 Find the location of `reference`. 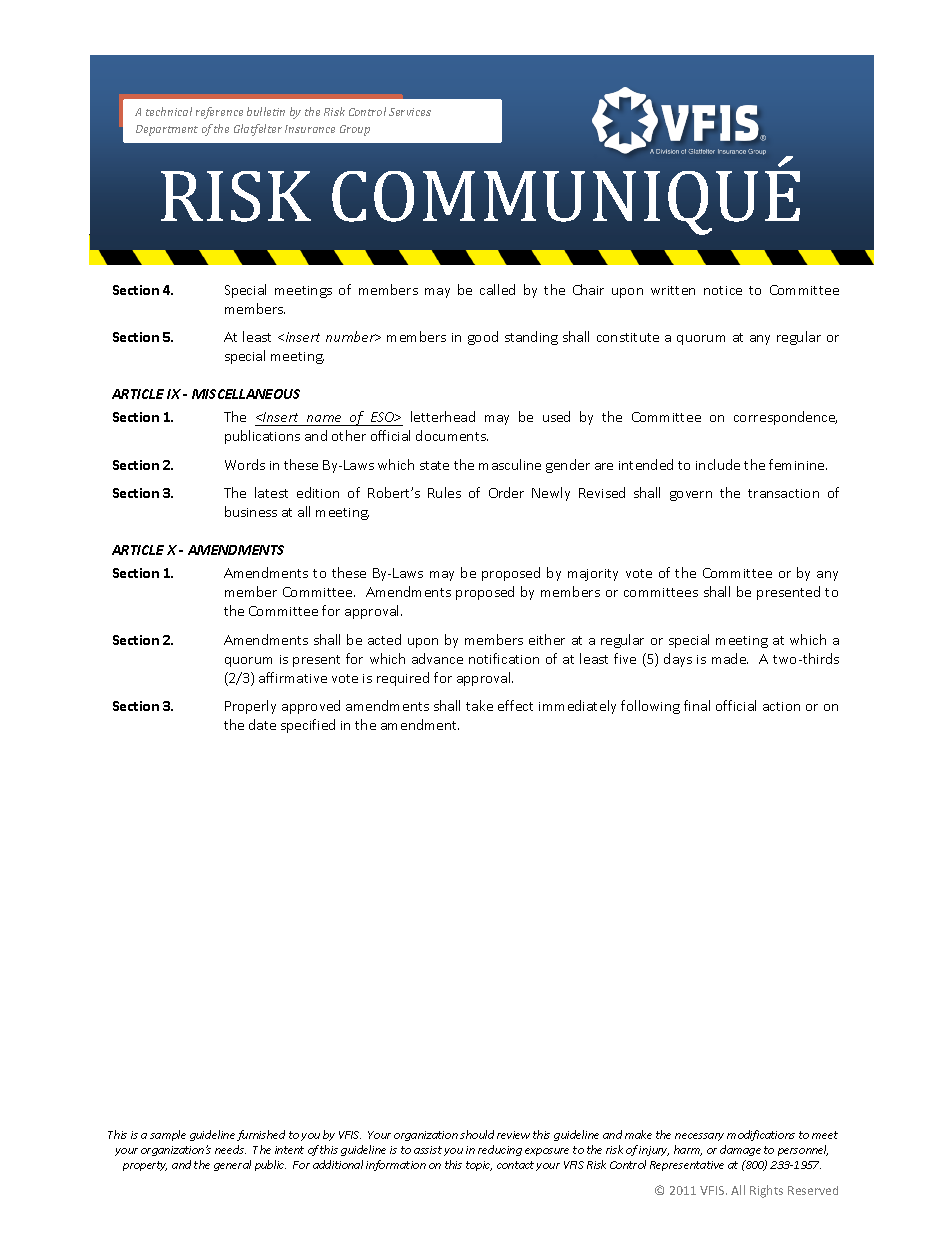

reference is located at coordinates (219, 113).
